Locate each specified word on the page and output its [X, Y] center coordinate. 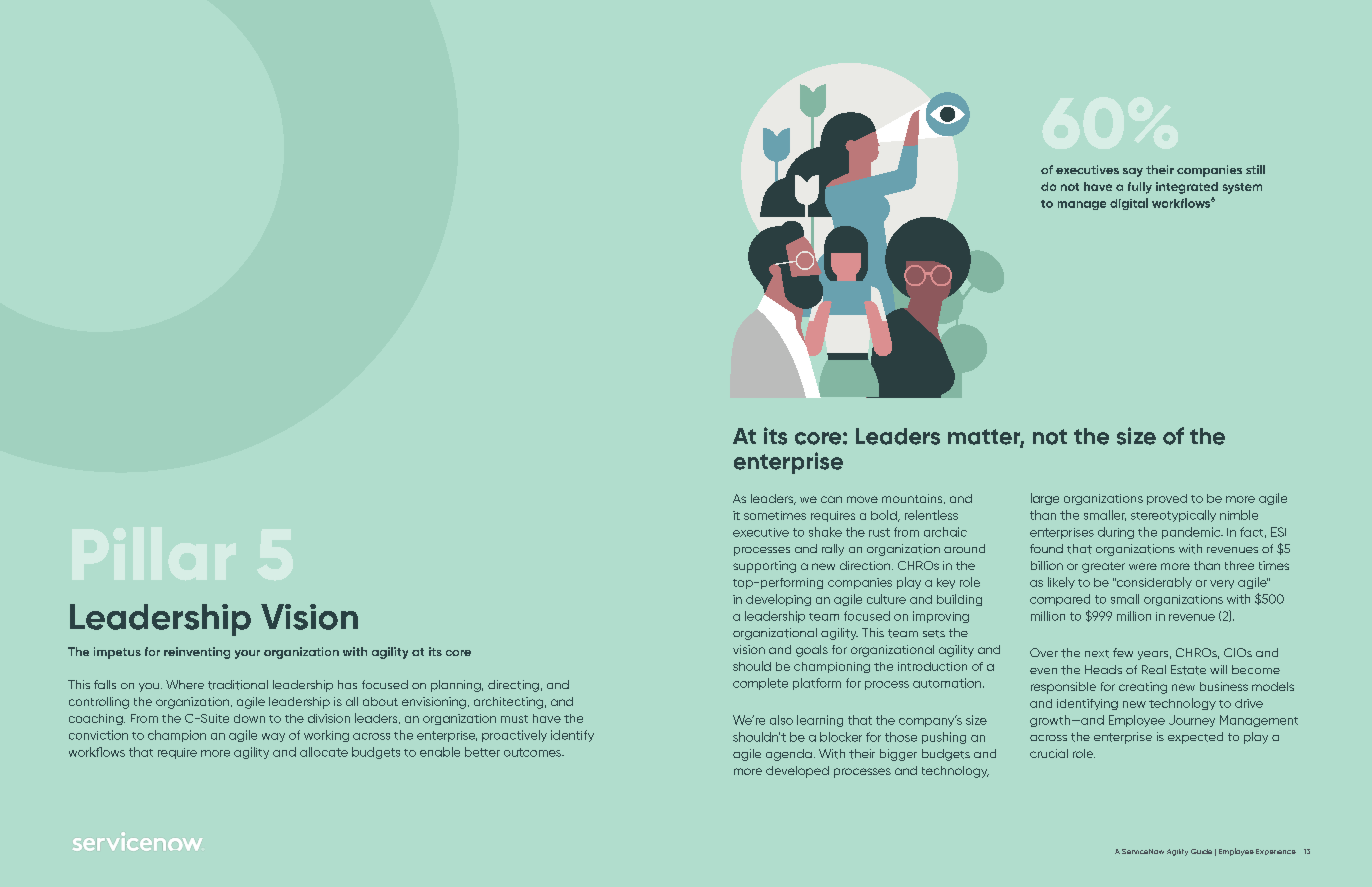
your [247, 654]
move [862, 499]
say [1133, 172]
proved [1167, 499]
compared [1060, 600]
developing [778, 600]
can [831, 499]
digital [1129, 204]
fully [1140, 188]
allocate [324, 752]
